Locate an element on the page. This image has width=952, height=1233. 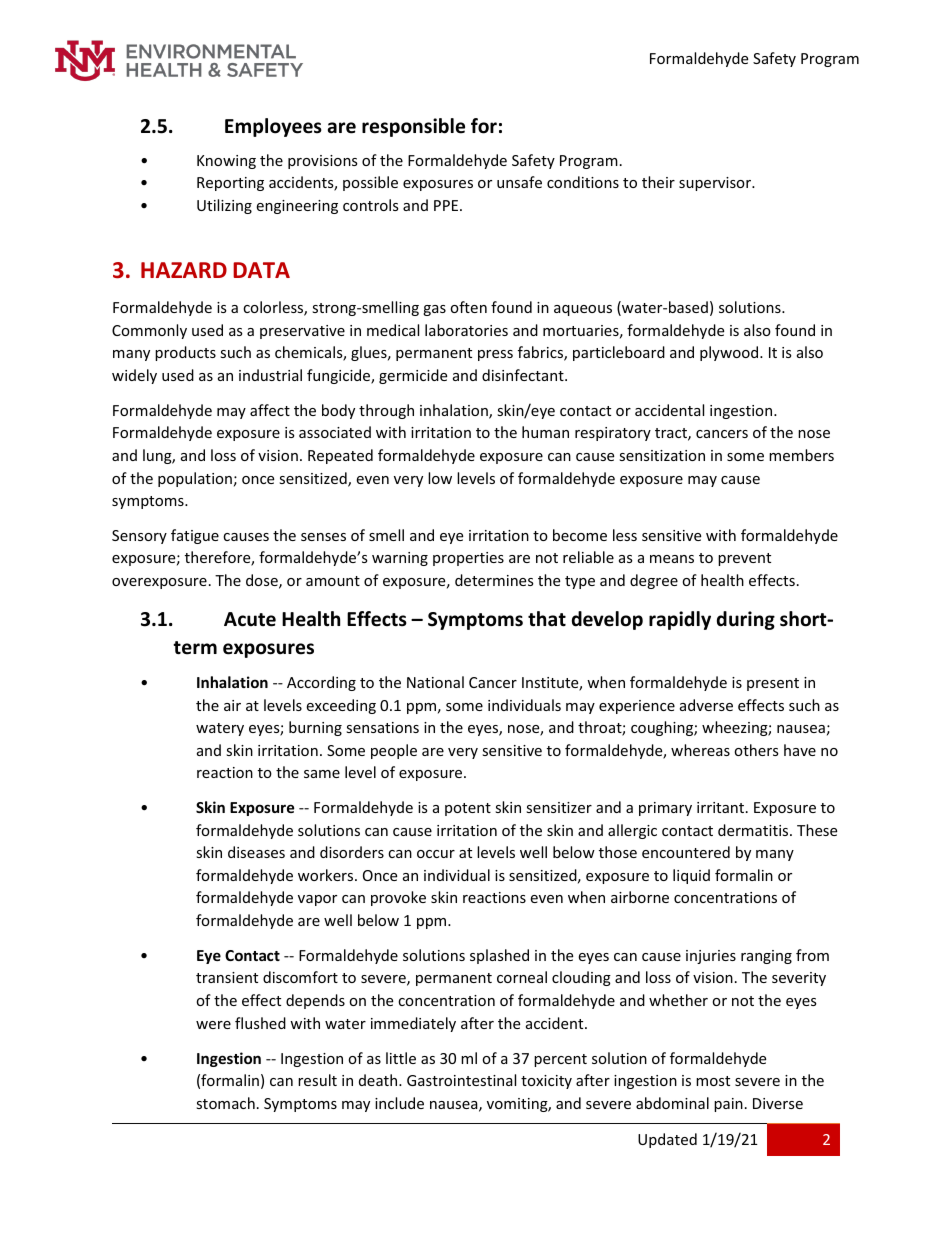
stomach is located at coordinates (225, 1103).
